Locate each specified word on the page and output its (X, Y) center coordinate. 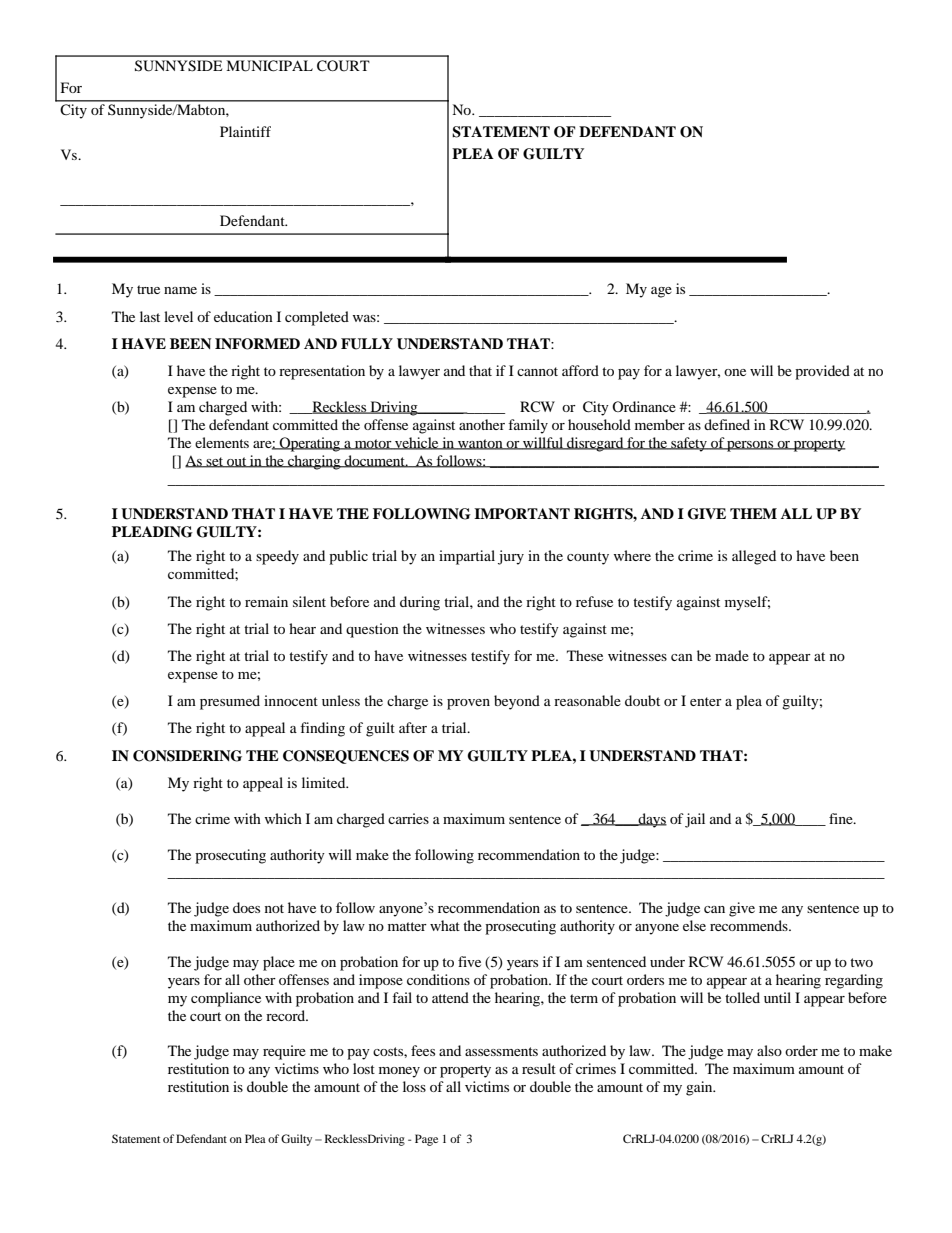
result (539, 1068)
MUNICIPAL (269, 66)
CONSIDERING (187, 756)
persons (750, 446)
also (769, 1050)
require (284, 1052)
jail (695, 820)
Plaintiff (245, 131)
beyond (517, 702)
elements (222, 442)
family (528, 426)
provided (822, 372)
